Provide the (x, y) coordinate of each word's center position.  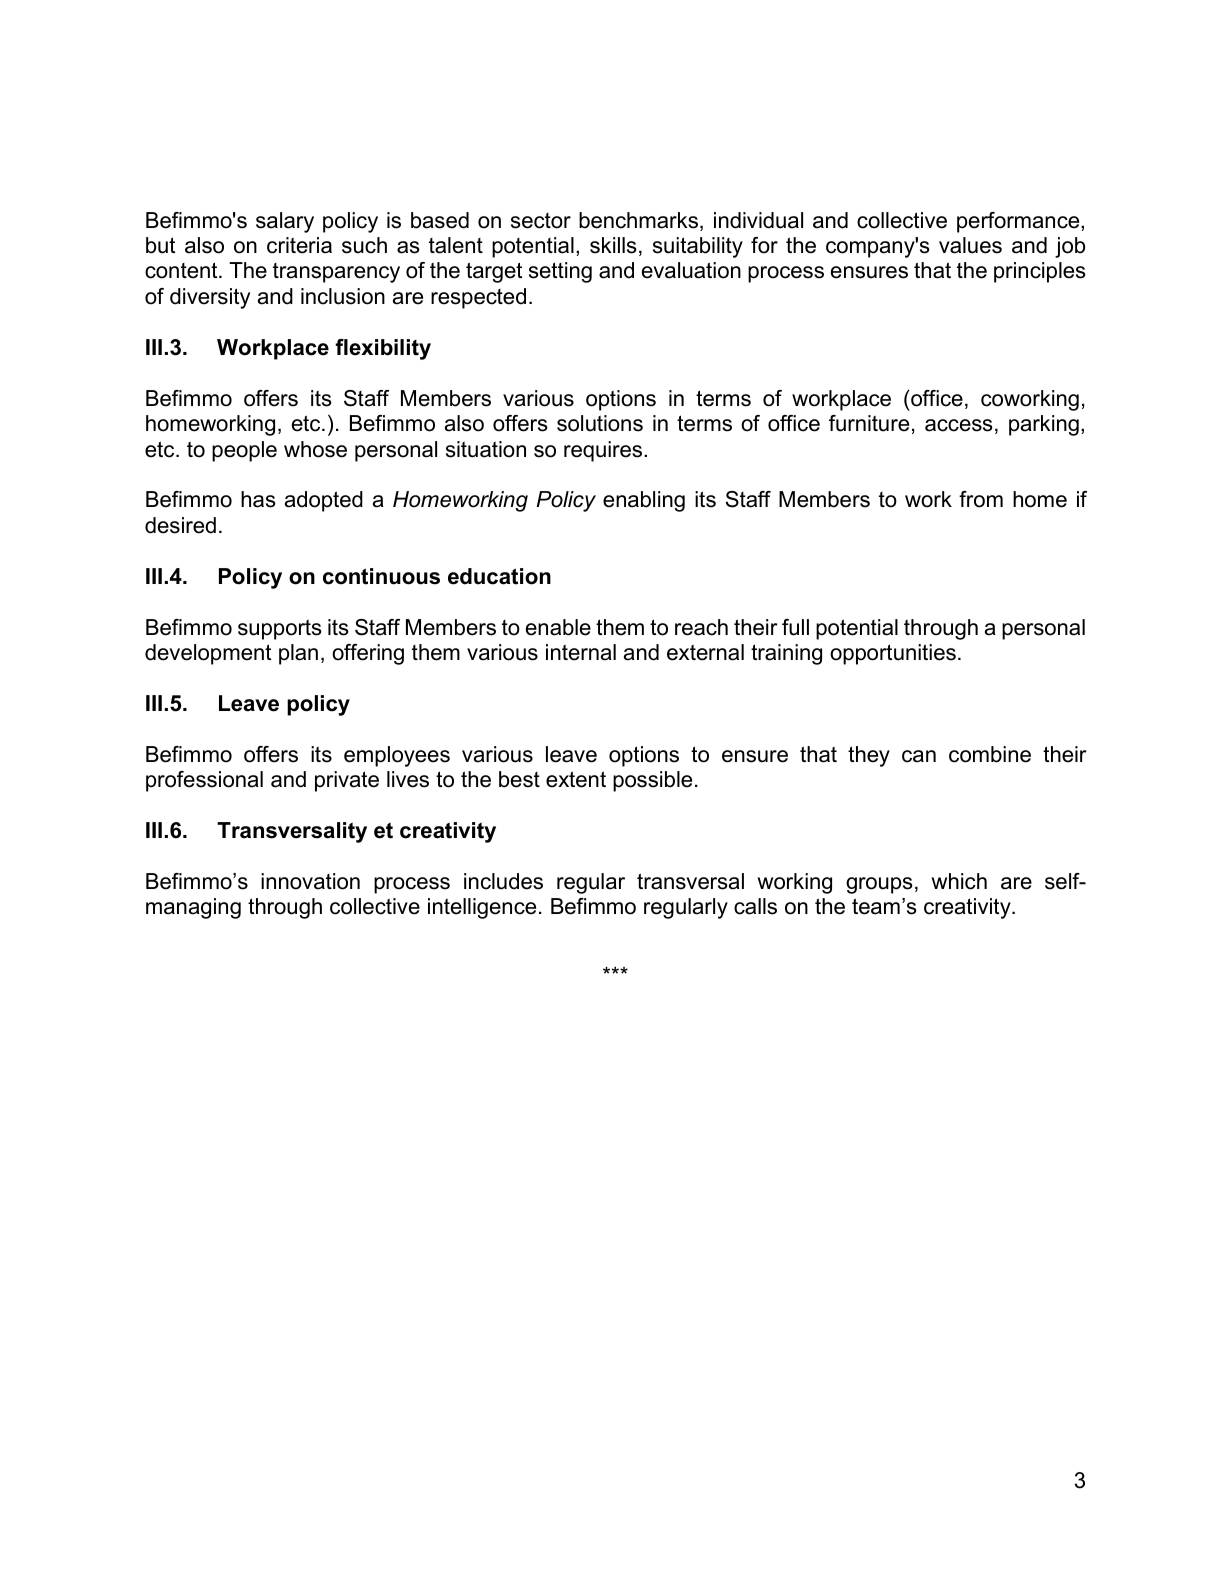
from (981, 499)
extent (576, 779)
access (959, 425)
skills (613, 245)
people (244, 451)
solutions (600, 423)
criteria (299, 245)
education (499, 576)
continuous (381, 576)
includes (503, 881)
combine (990, 754)
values (970, 245)
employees (397, 756)
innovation (310, 881)
